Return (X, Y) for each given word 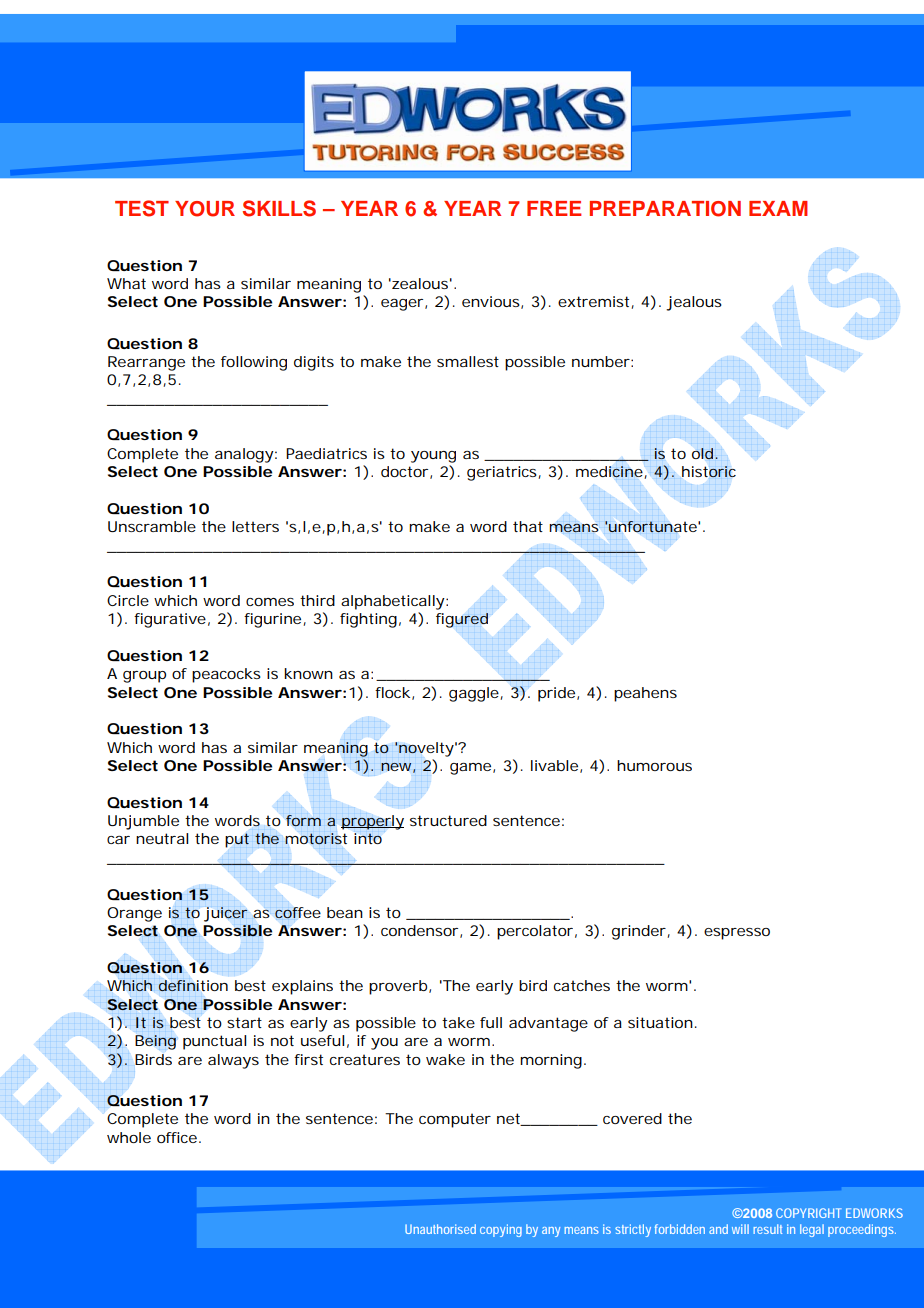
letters (255, 526)
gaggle (475, 694)
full (491, 1022)
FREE (554, 208)
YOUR (205, 209)
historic (709, 472)
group (144, 677)
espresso (737, 934)
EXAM (778, 208)
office (177, 1137)
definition (193, 985)
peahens (645, 694)
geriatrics (503, 473)
